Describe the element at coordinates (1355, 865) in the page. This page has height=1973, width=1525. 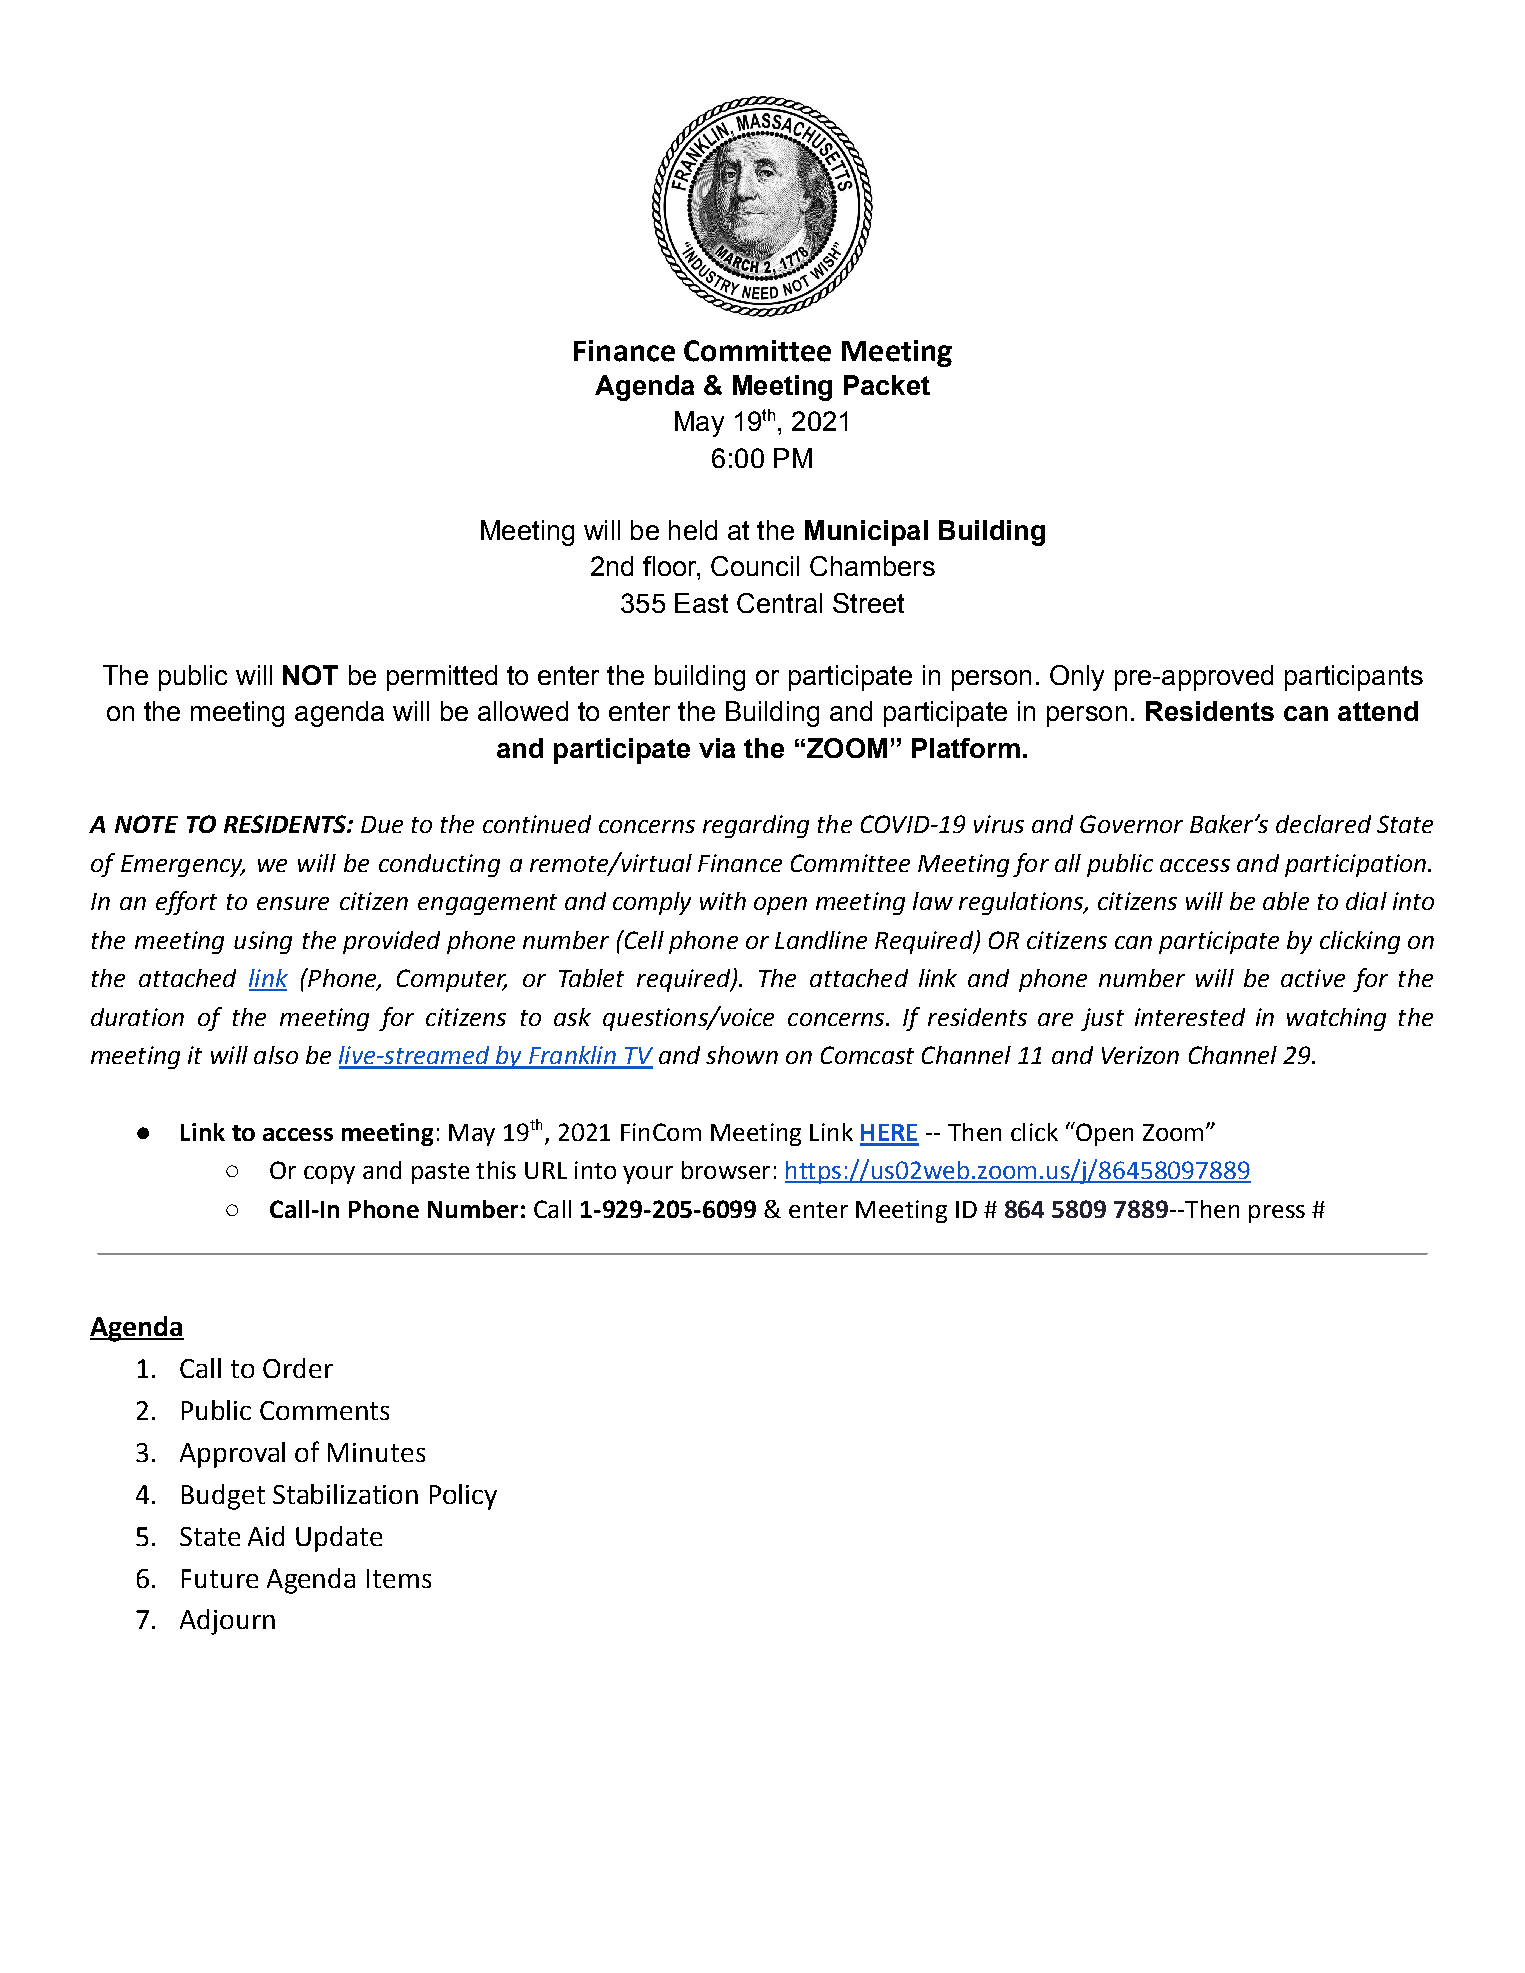
I see `participation` at that location.
